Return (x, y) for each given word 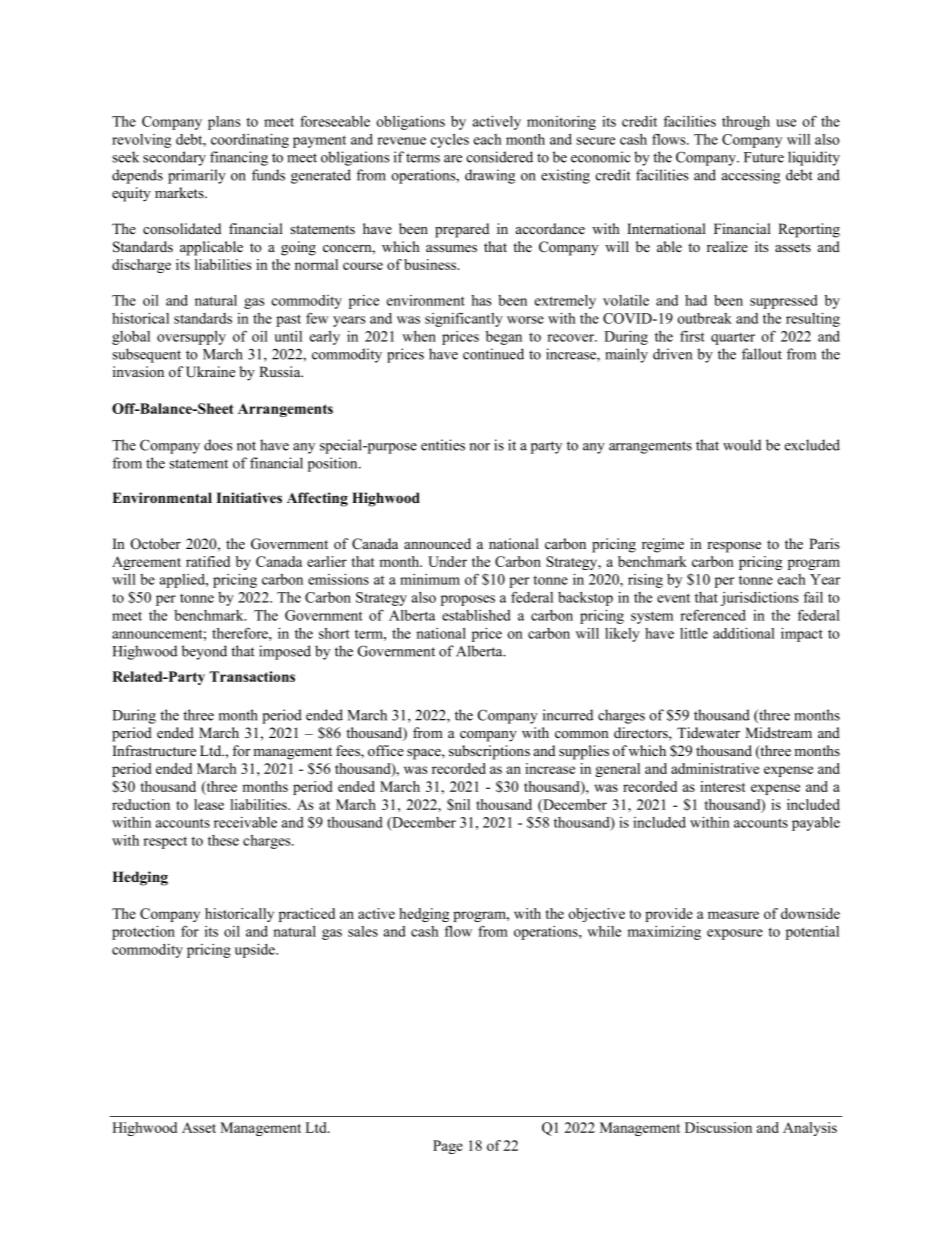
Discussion (718, 1127)
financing (239, 158)
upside (256, 950)
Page (448, 1147)
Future (764, 157)
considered (499, 157)
